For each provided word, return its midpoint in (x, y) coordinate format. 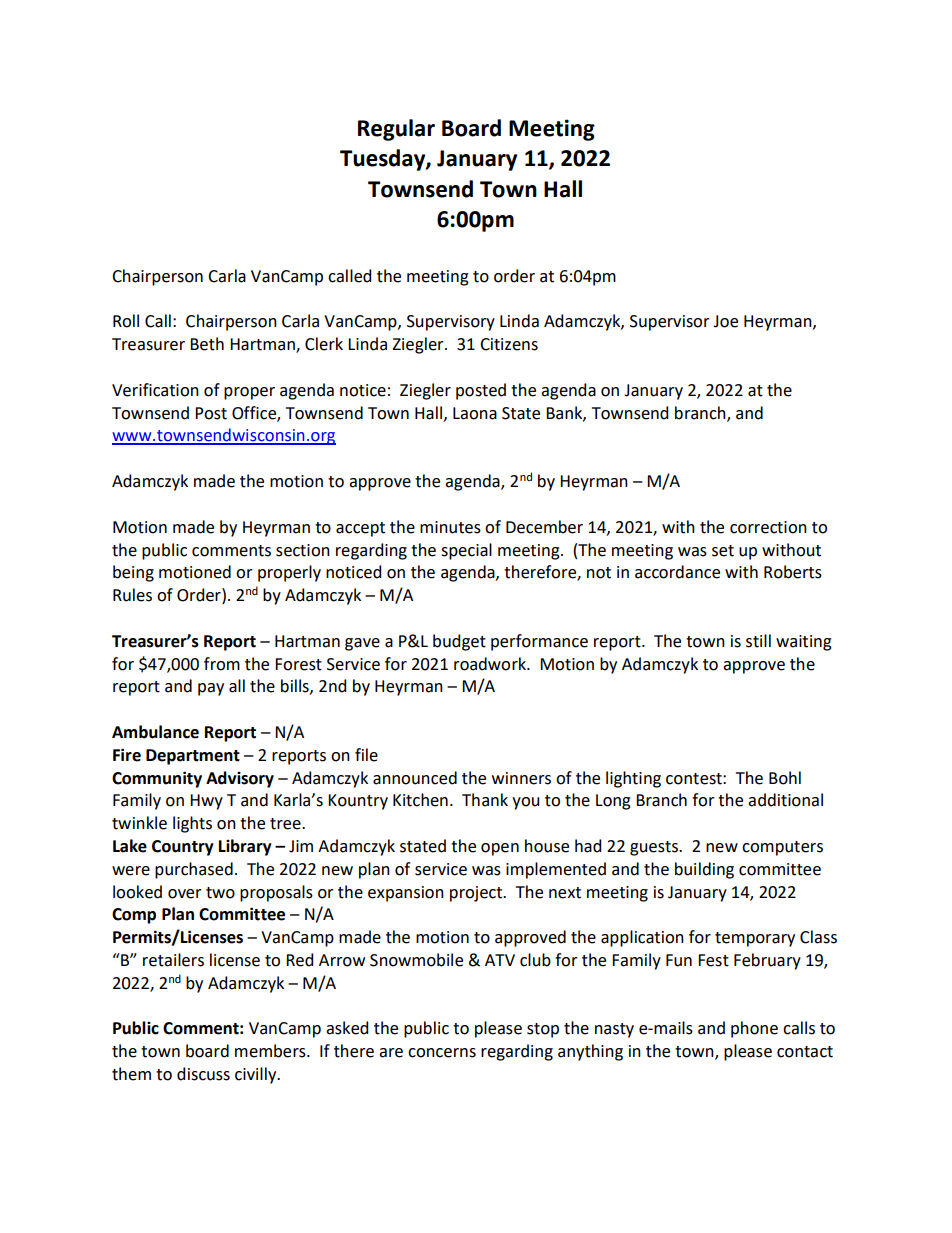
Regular (396, 130)
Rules (132, 595)
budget (459, 642)
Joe (725, 321)
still (758, 641)
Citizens (509, 344)
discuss (203, 1074)
